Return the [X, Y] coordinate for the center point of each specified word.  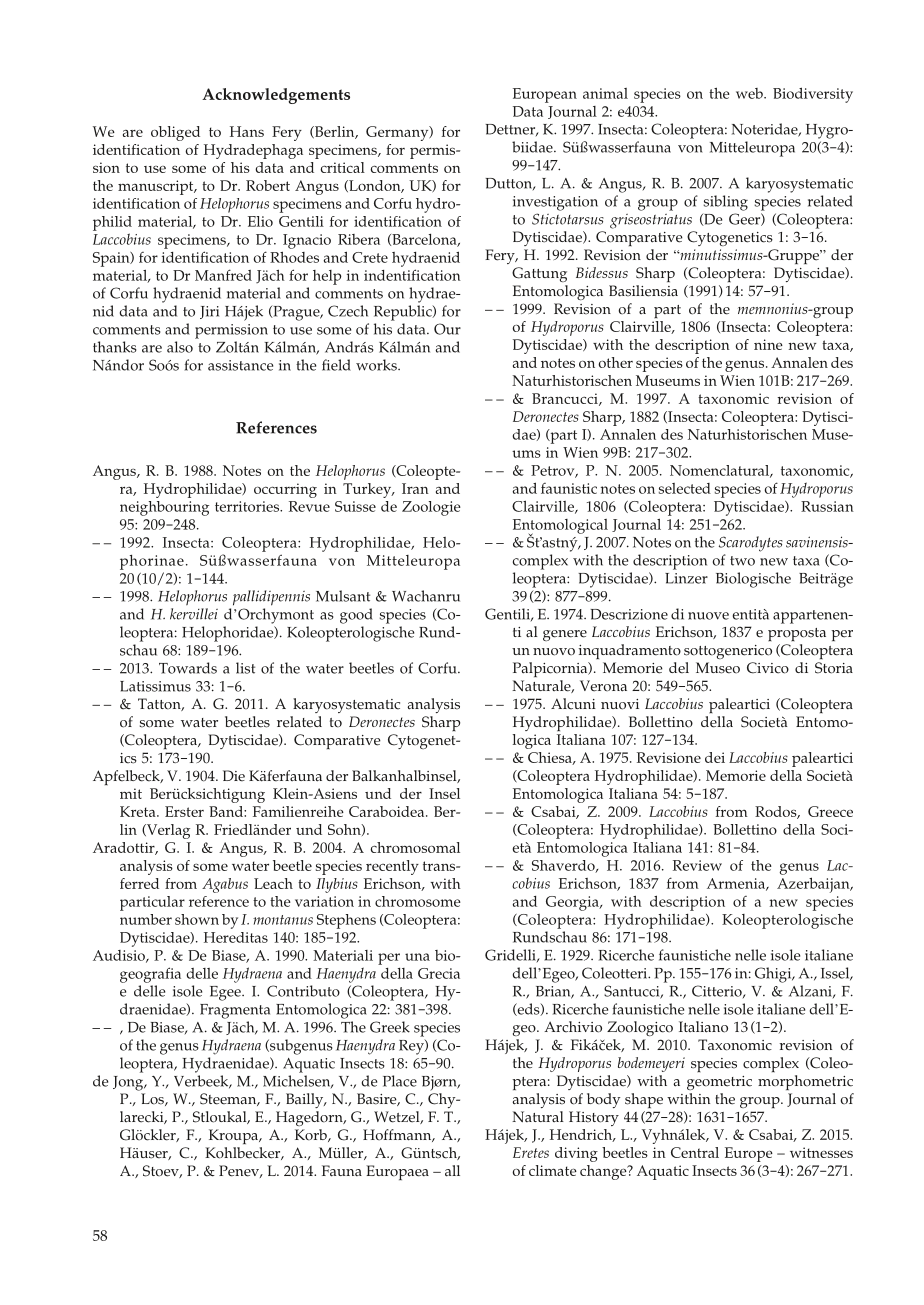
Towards [188, 668]
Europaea [397, 1172]
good [356, 616]
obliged [175, 133]
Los [153, 1099]
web [750, 93]
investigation [555, 203]
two [742, 561]
